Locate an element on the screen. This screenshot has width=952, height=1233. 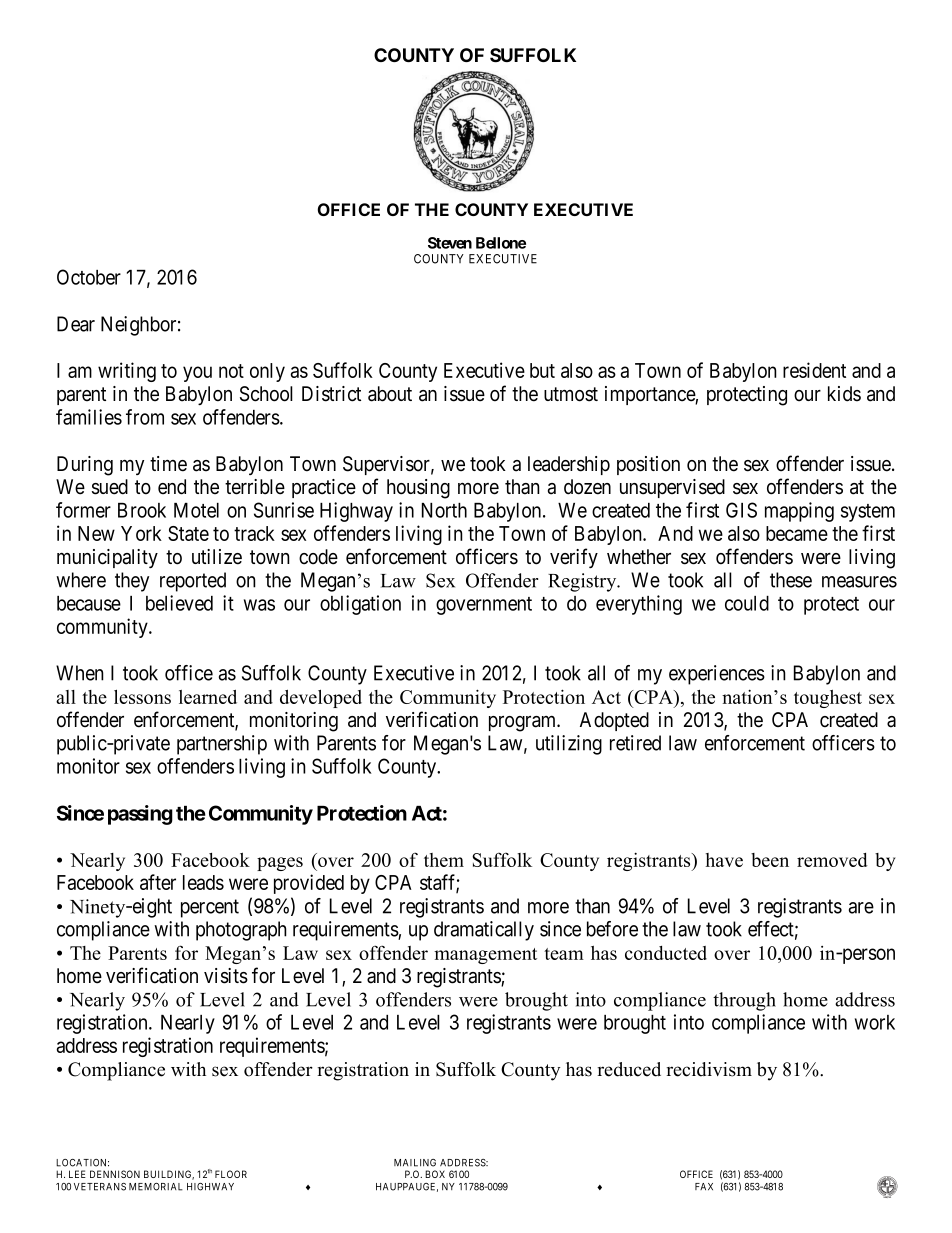
toughest is located at coordinates (828, 699).
